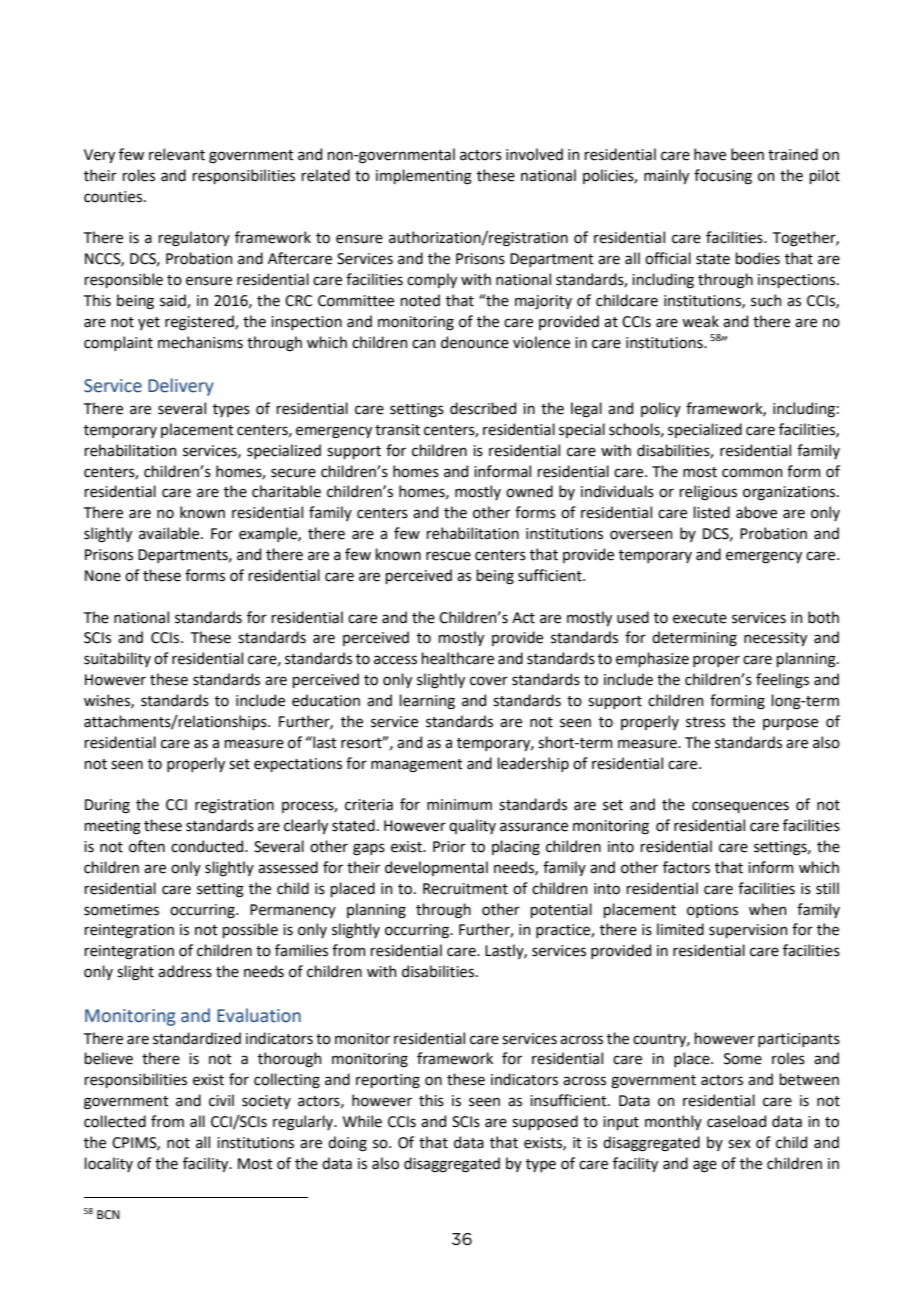 This screenshot has height=1308, width=924. What do you see at coordinates (723, 177) in the screenshot?
I see `focusing` at bounding box center [723, 177].
